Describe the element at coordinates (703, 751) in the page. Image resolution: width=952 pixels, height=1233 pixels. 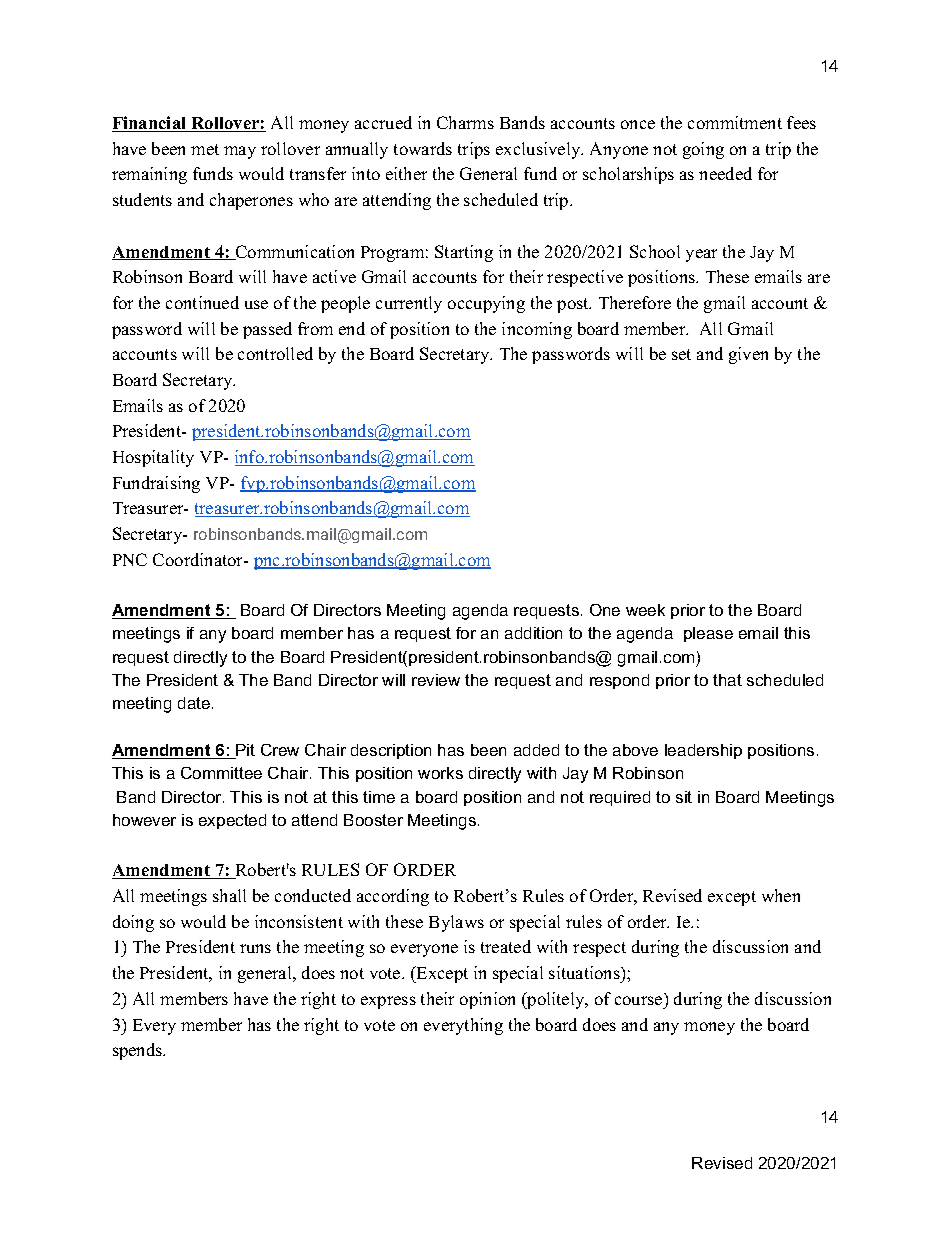
I see `leadership` at that location.
